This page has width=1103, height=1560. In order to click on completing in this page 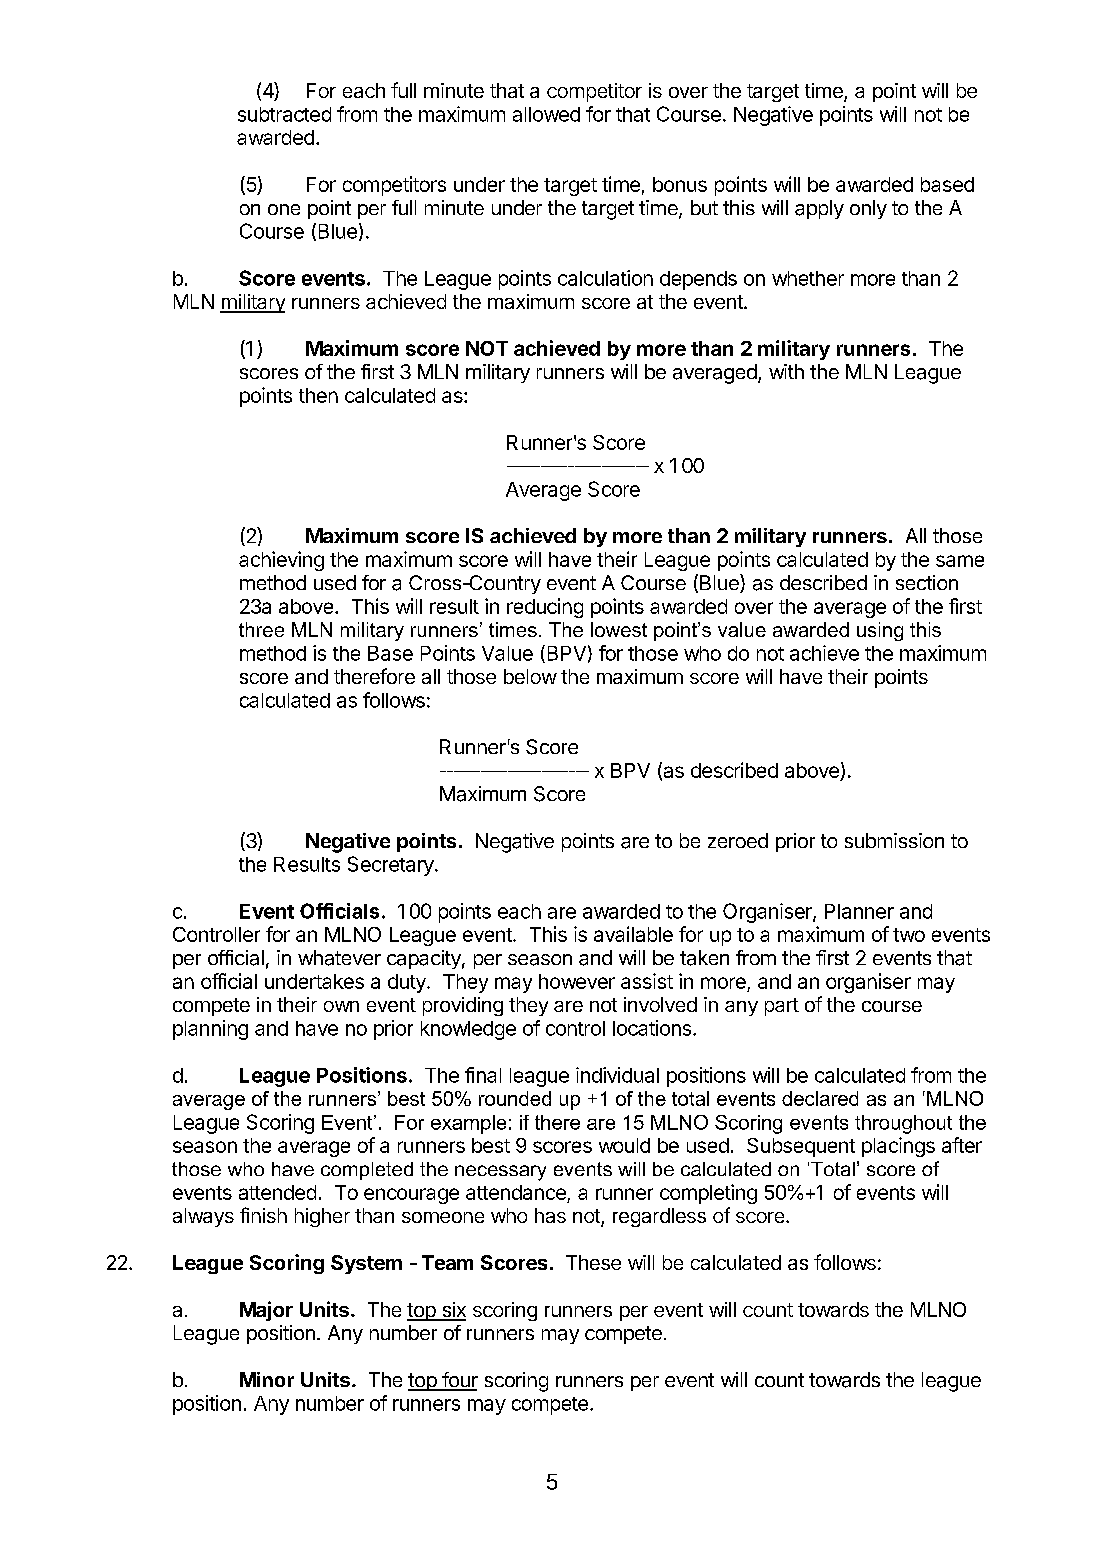, I will do `click(708, 1194)`.
